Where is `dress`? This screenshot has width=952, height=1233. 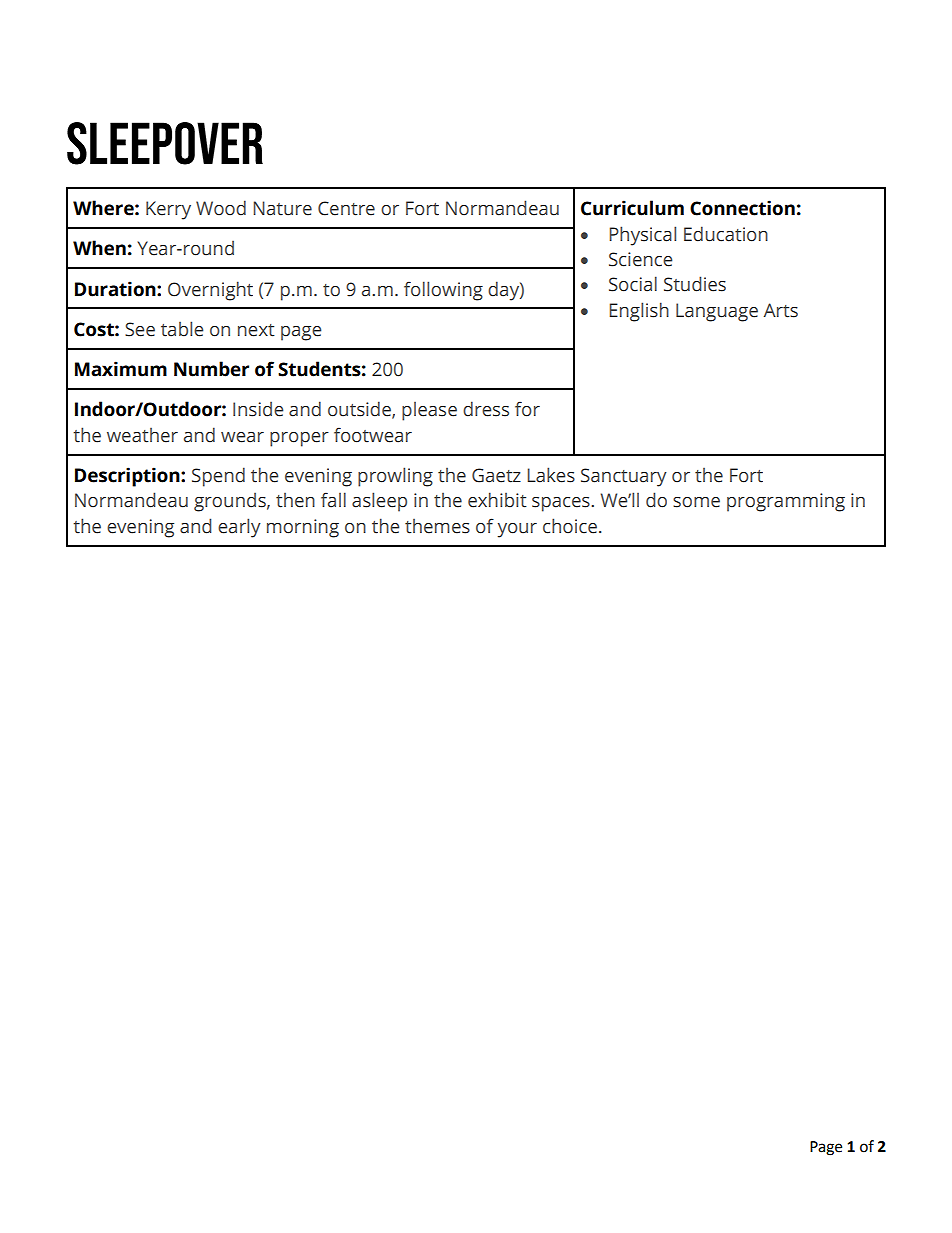 dress is located at coordinates (486, 409).
